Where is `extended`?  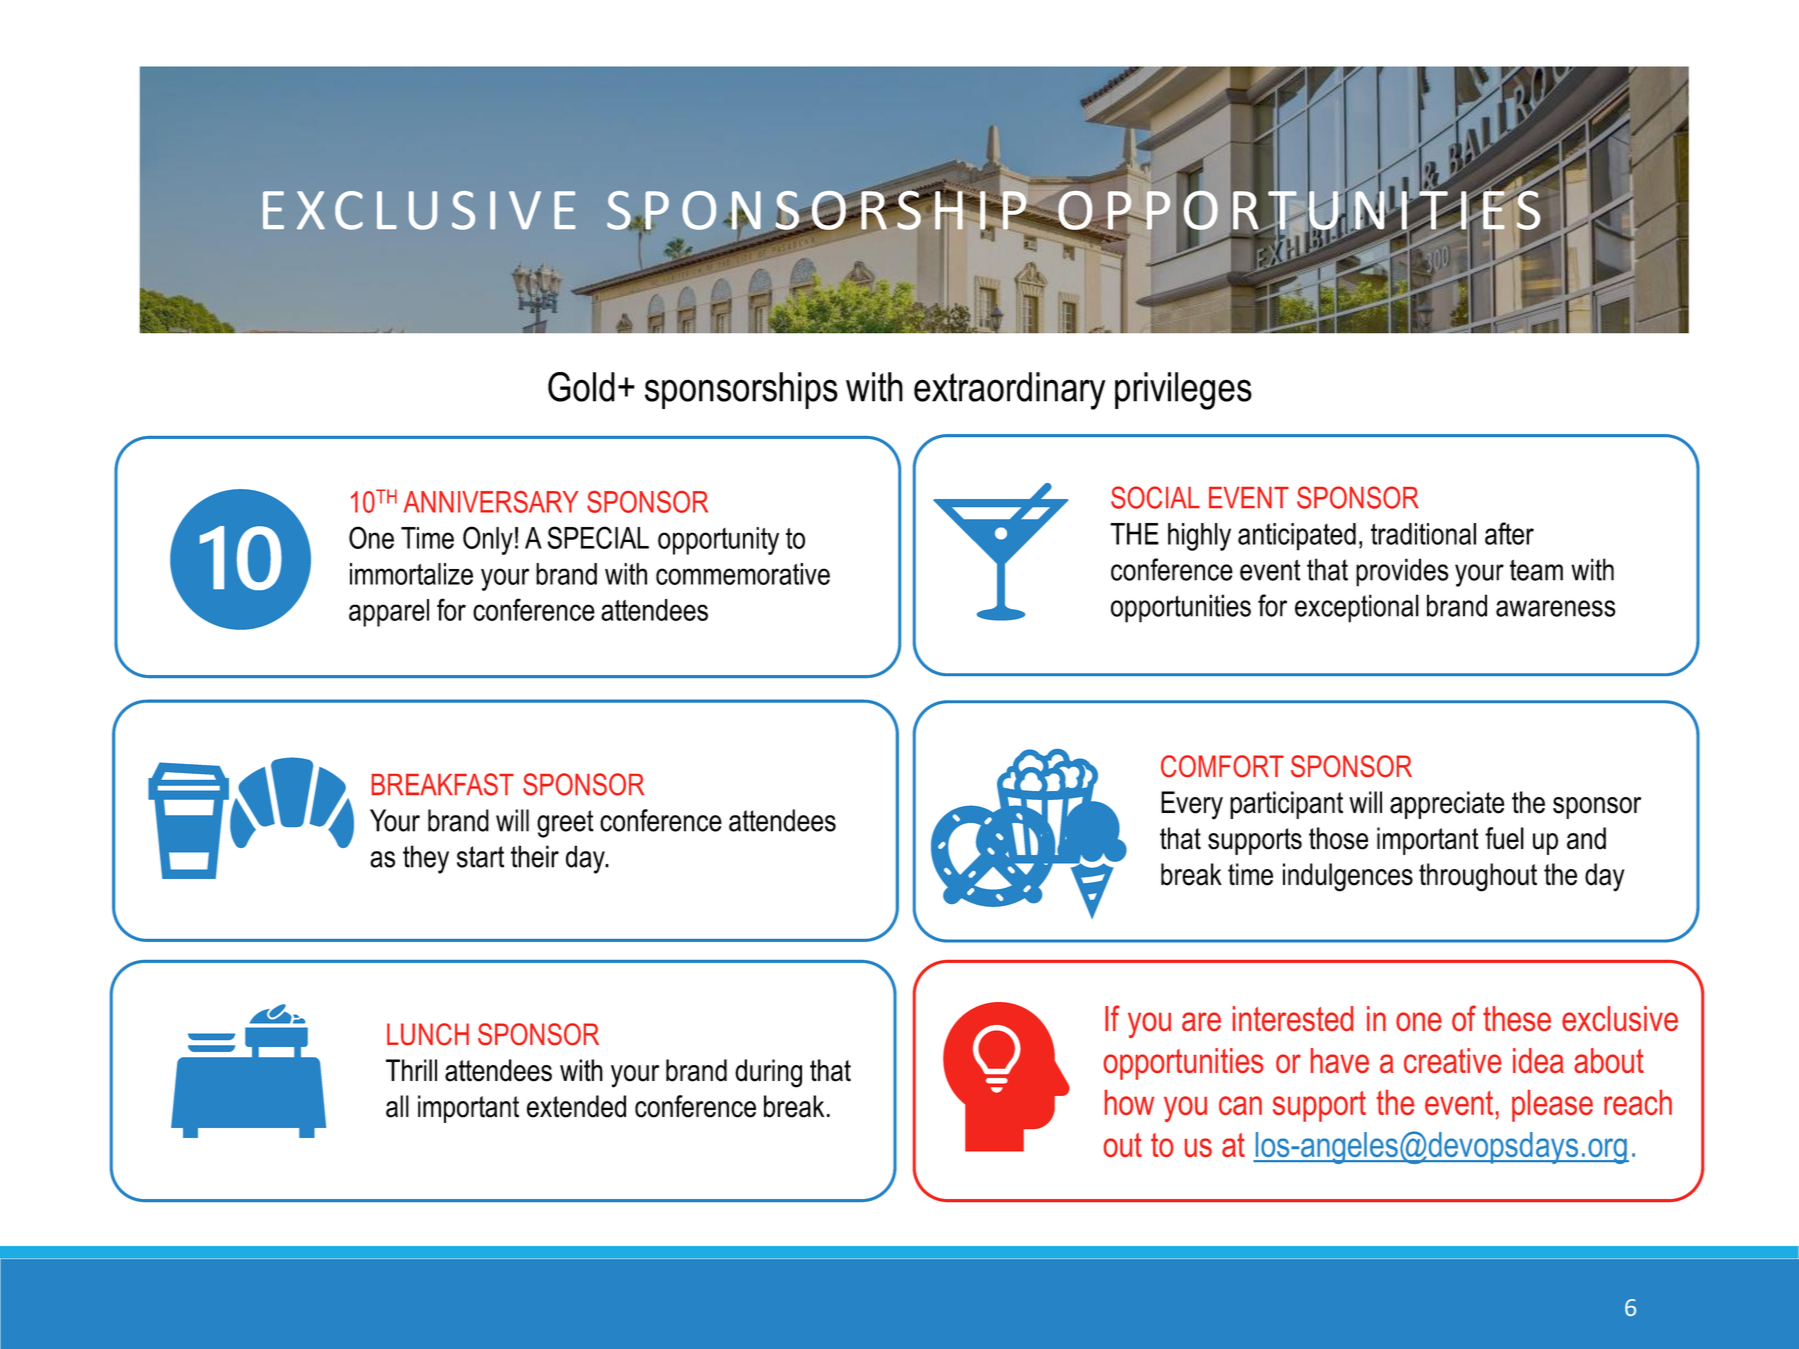 extended is located at coordinates (576, 1106).
